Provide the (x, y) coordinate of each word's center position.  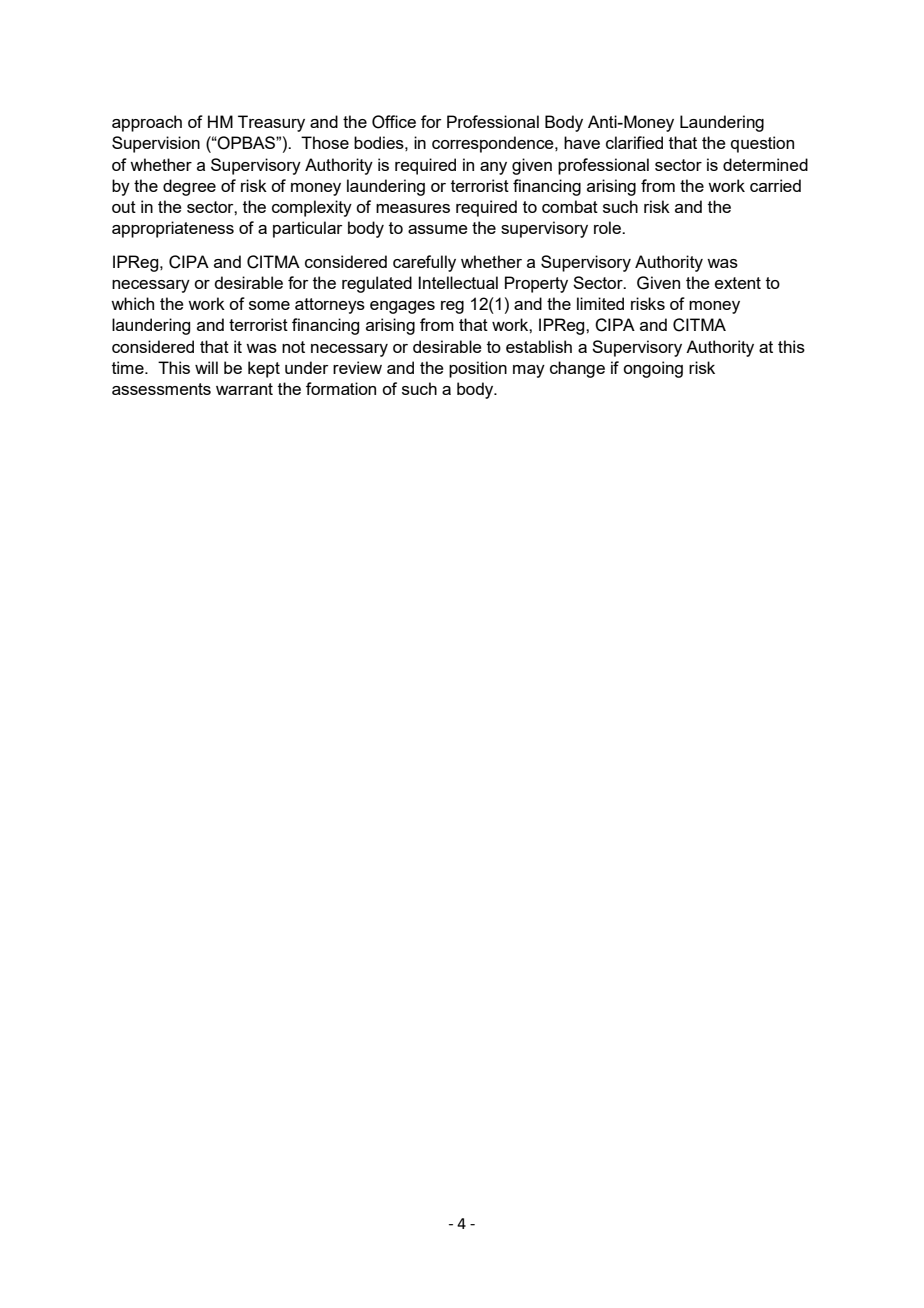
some (269, 305)
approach (147, 123)
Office (394, 122)
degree (189, 187)
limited (600, 303)
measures (413, 208)
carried (775, 185)
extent (738, 283)
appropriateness (173, 229)
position (478, 369)
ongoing (653, 369)
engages (402, 307)
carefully (424, 263)
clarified (634, 142)
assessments (161, 389)
